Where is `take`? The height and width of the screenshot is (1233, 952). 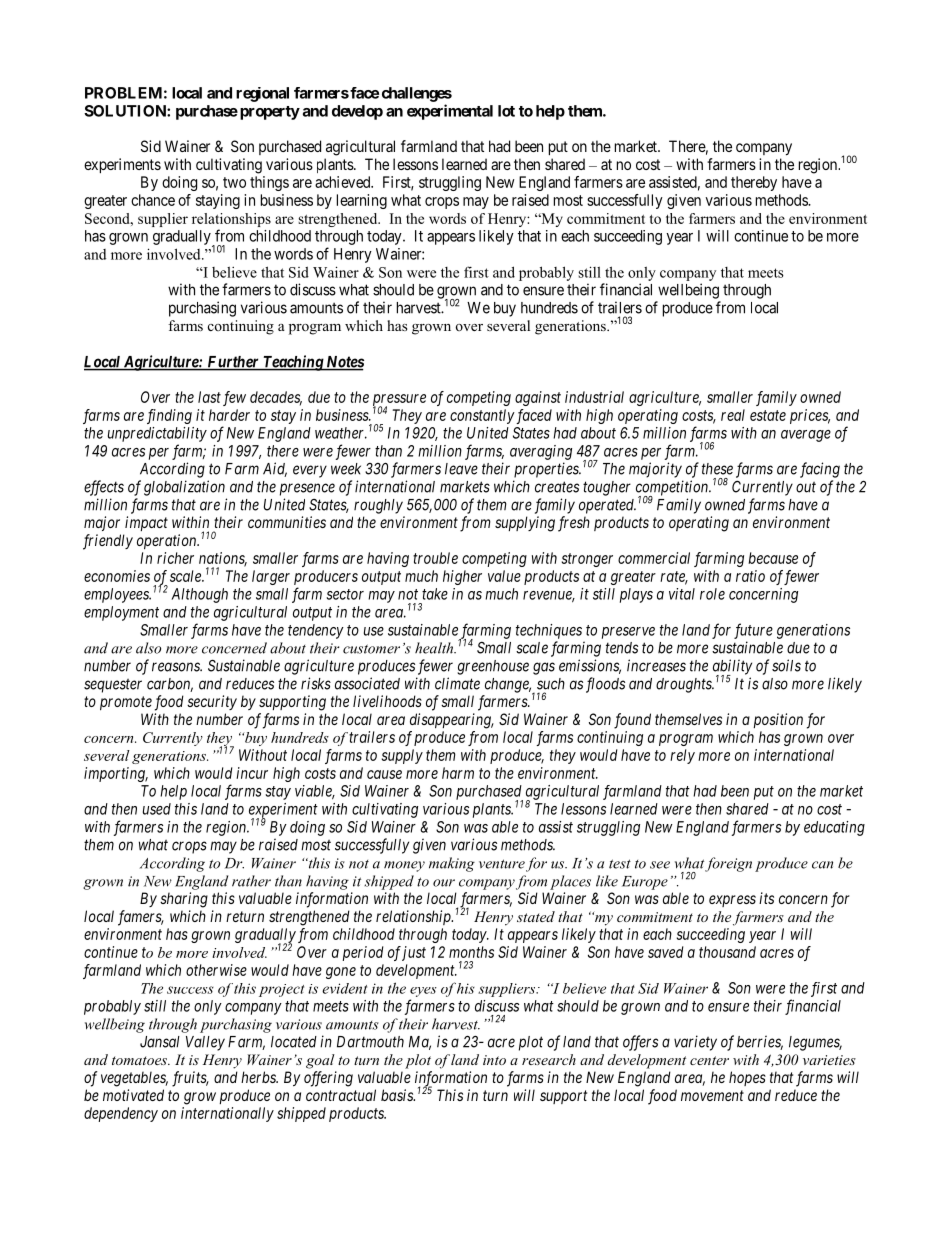
take is located at coordinates (435, 594).
